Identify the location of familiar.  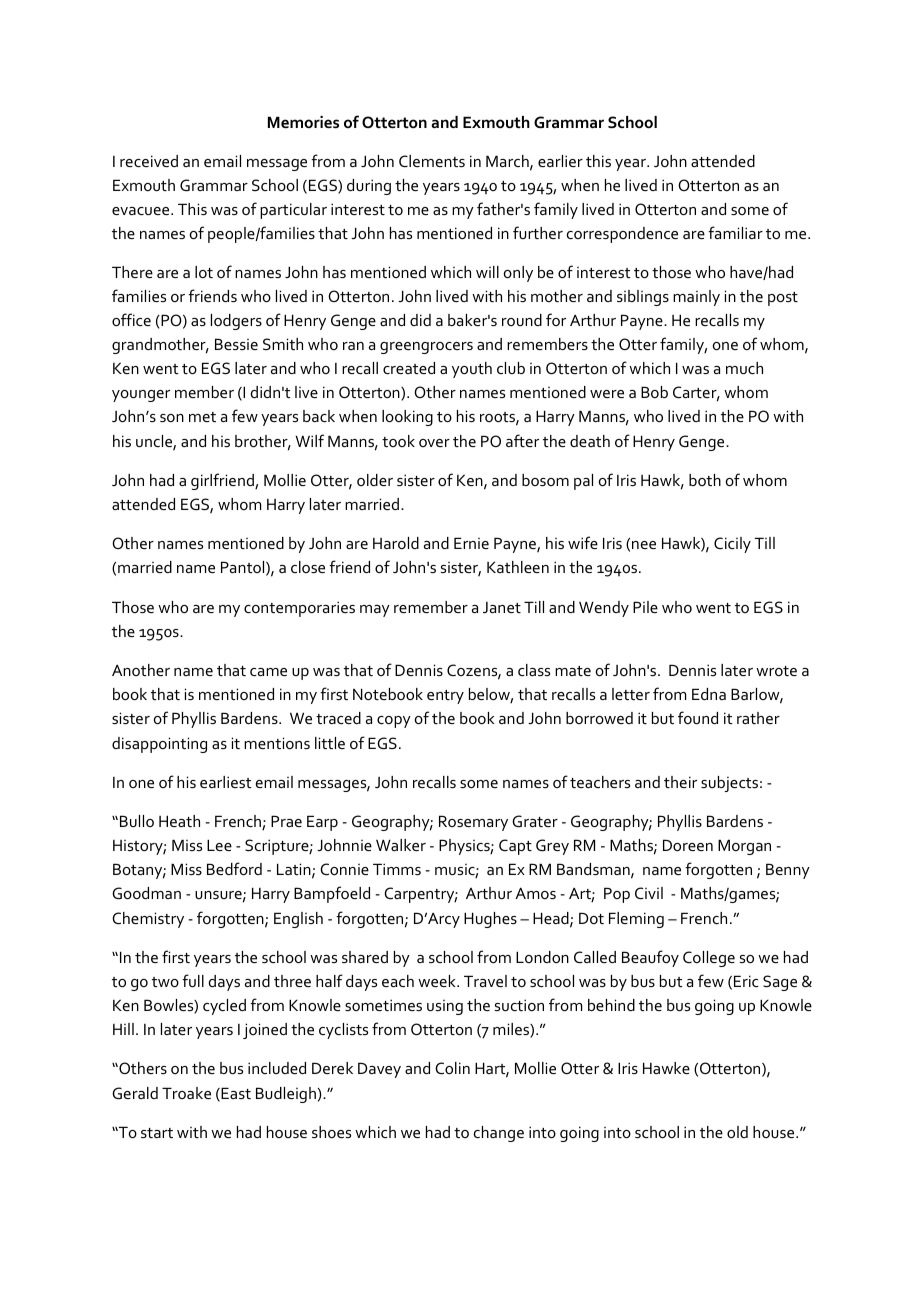
(735, 232).
